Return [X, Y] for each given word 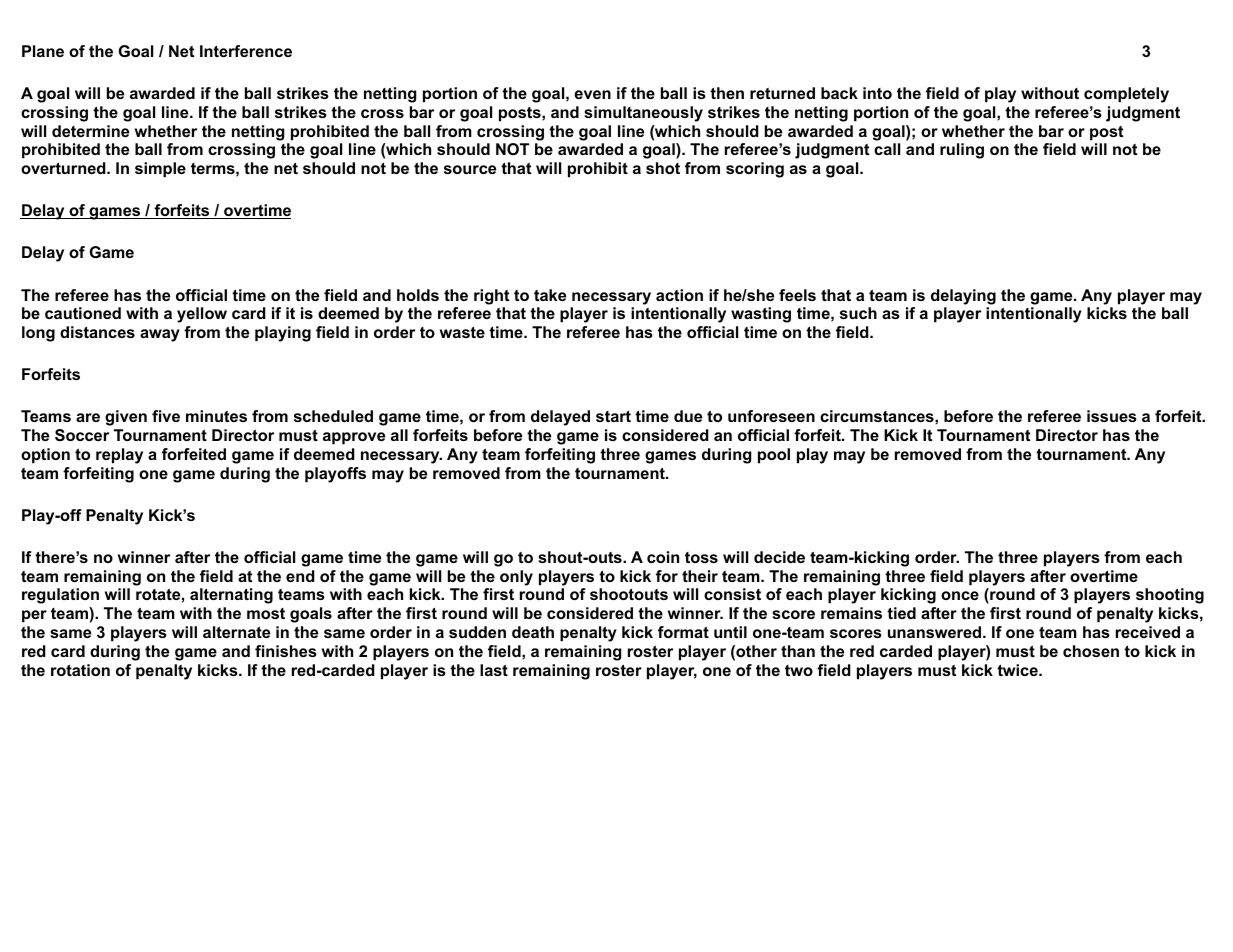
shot [663, 168]
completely [1126, 95]
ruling [962, 151]
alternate [236, 632]
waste [462, 332]
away [160, 335]
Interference [246, 51]
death [533, 632]
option [45, 456]
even [592, 94]
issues [1112, 416]
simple [160, 170]
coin [663, 557]
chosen [1091, 651]
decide [779, 557]
